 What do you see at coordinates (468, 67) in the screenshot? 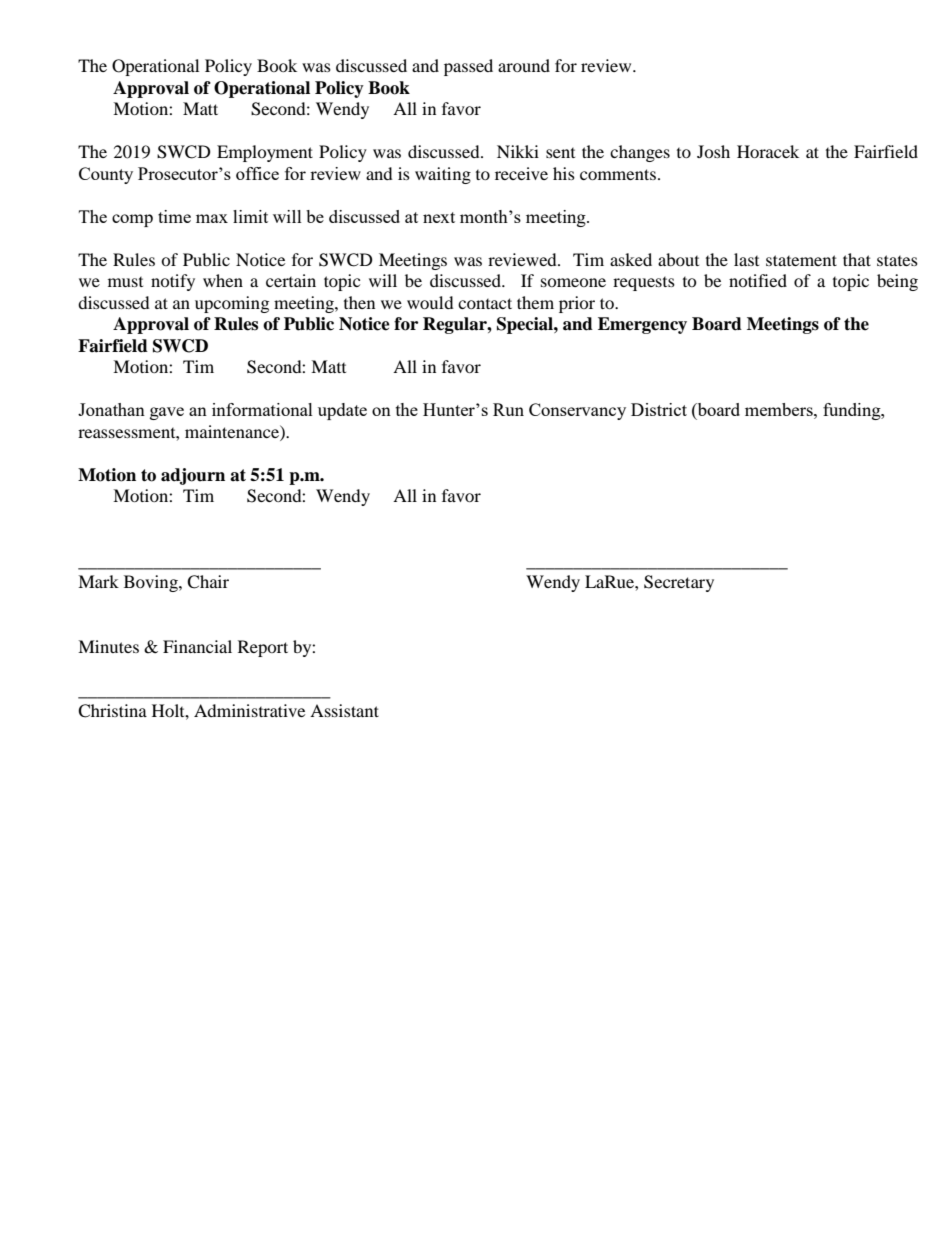
I see `passed` at bounding box center [468, 67].
